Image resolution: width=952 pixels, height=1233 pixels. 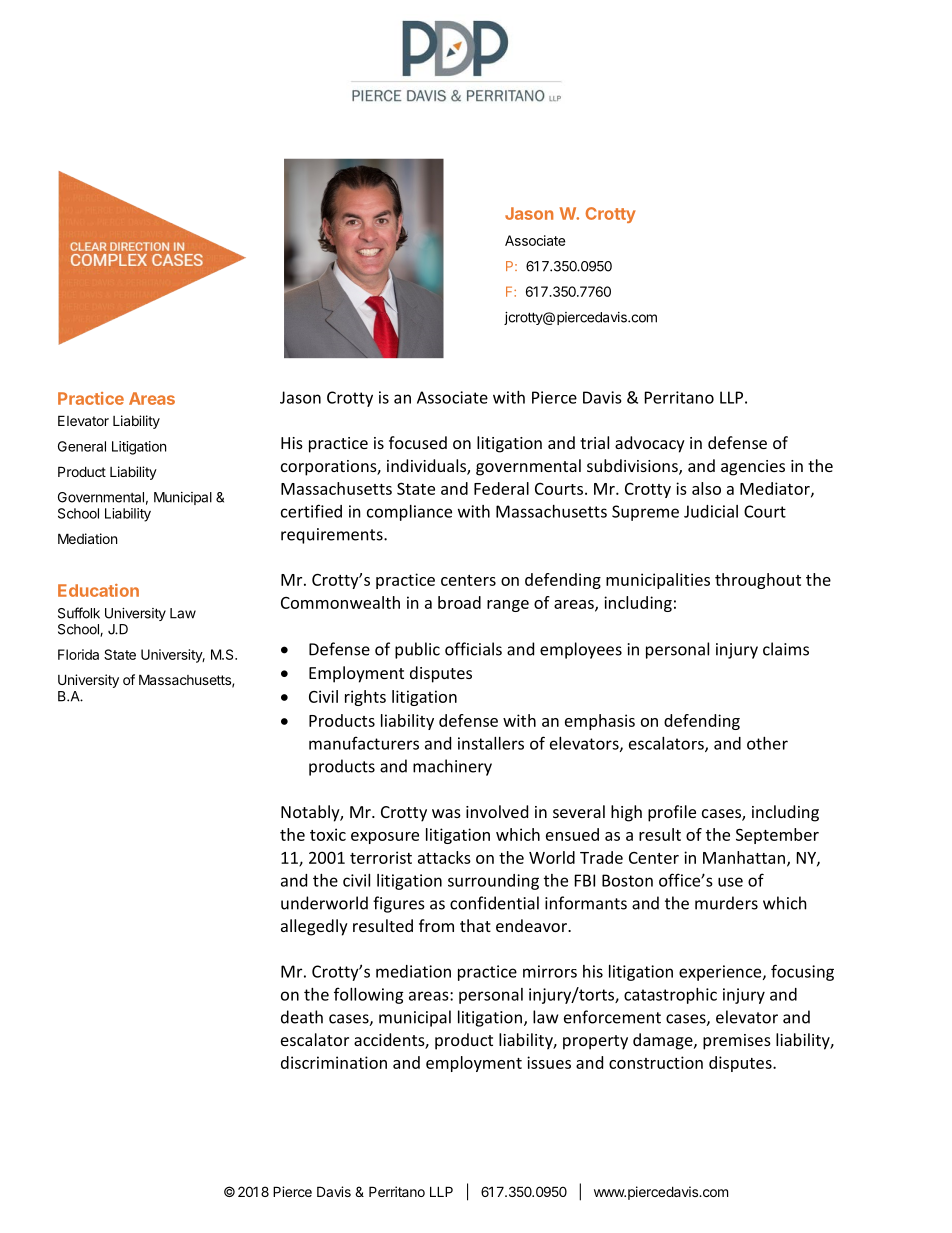 What do you see at coordinates (767, 743) in the page?
I see `other` at bounding box center [767, 743].
